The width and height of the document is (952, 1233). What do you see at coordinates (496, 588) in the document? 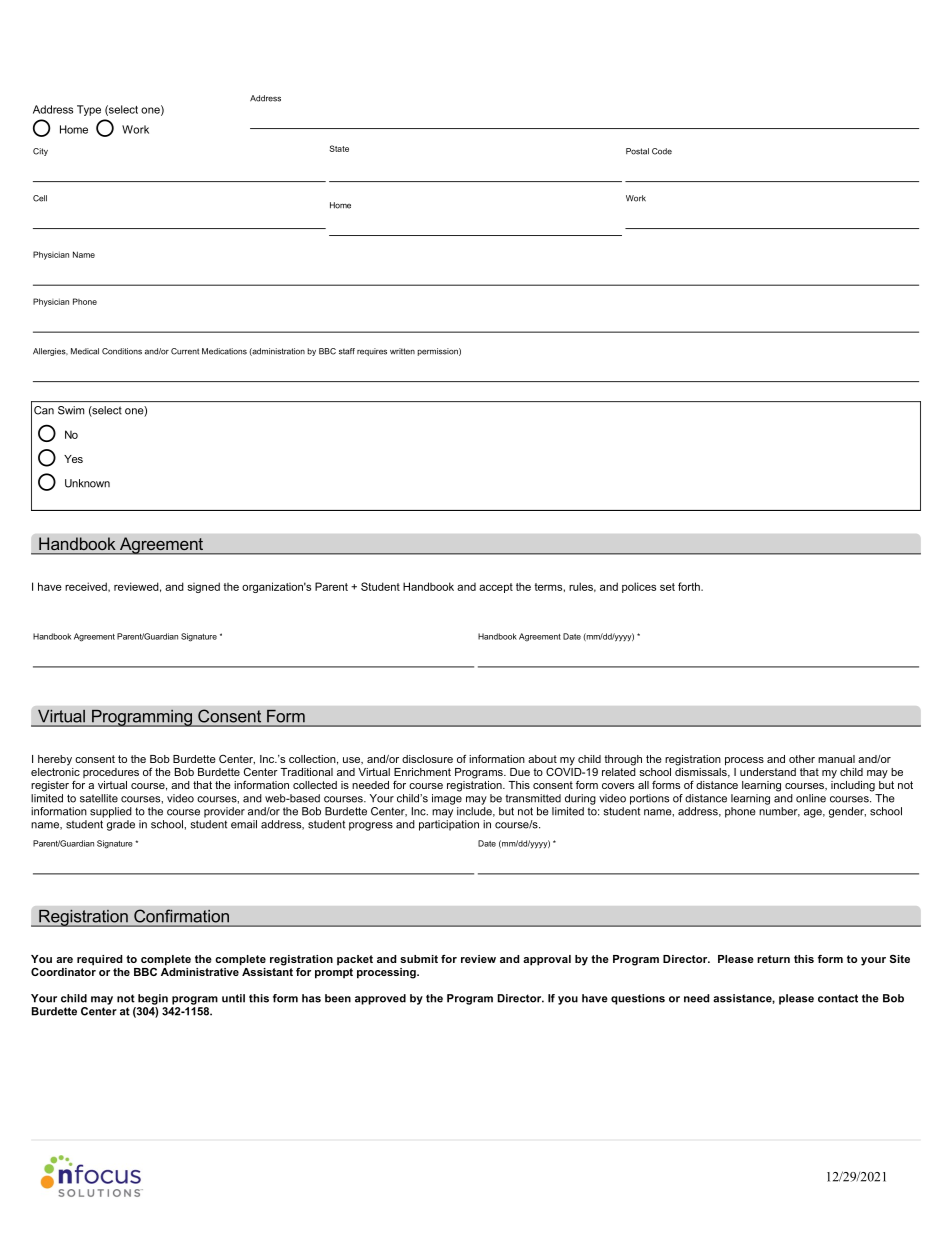
I see `accept` at bounding box center [496, 588].
